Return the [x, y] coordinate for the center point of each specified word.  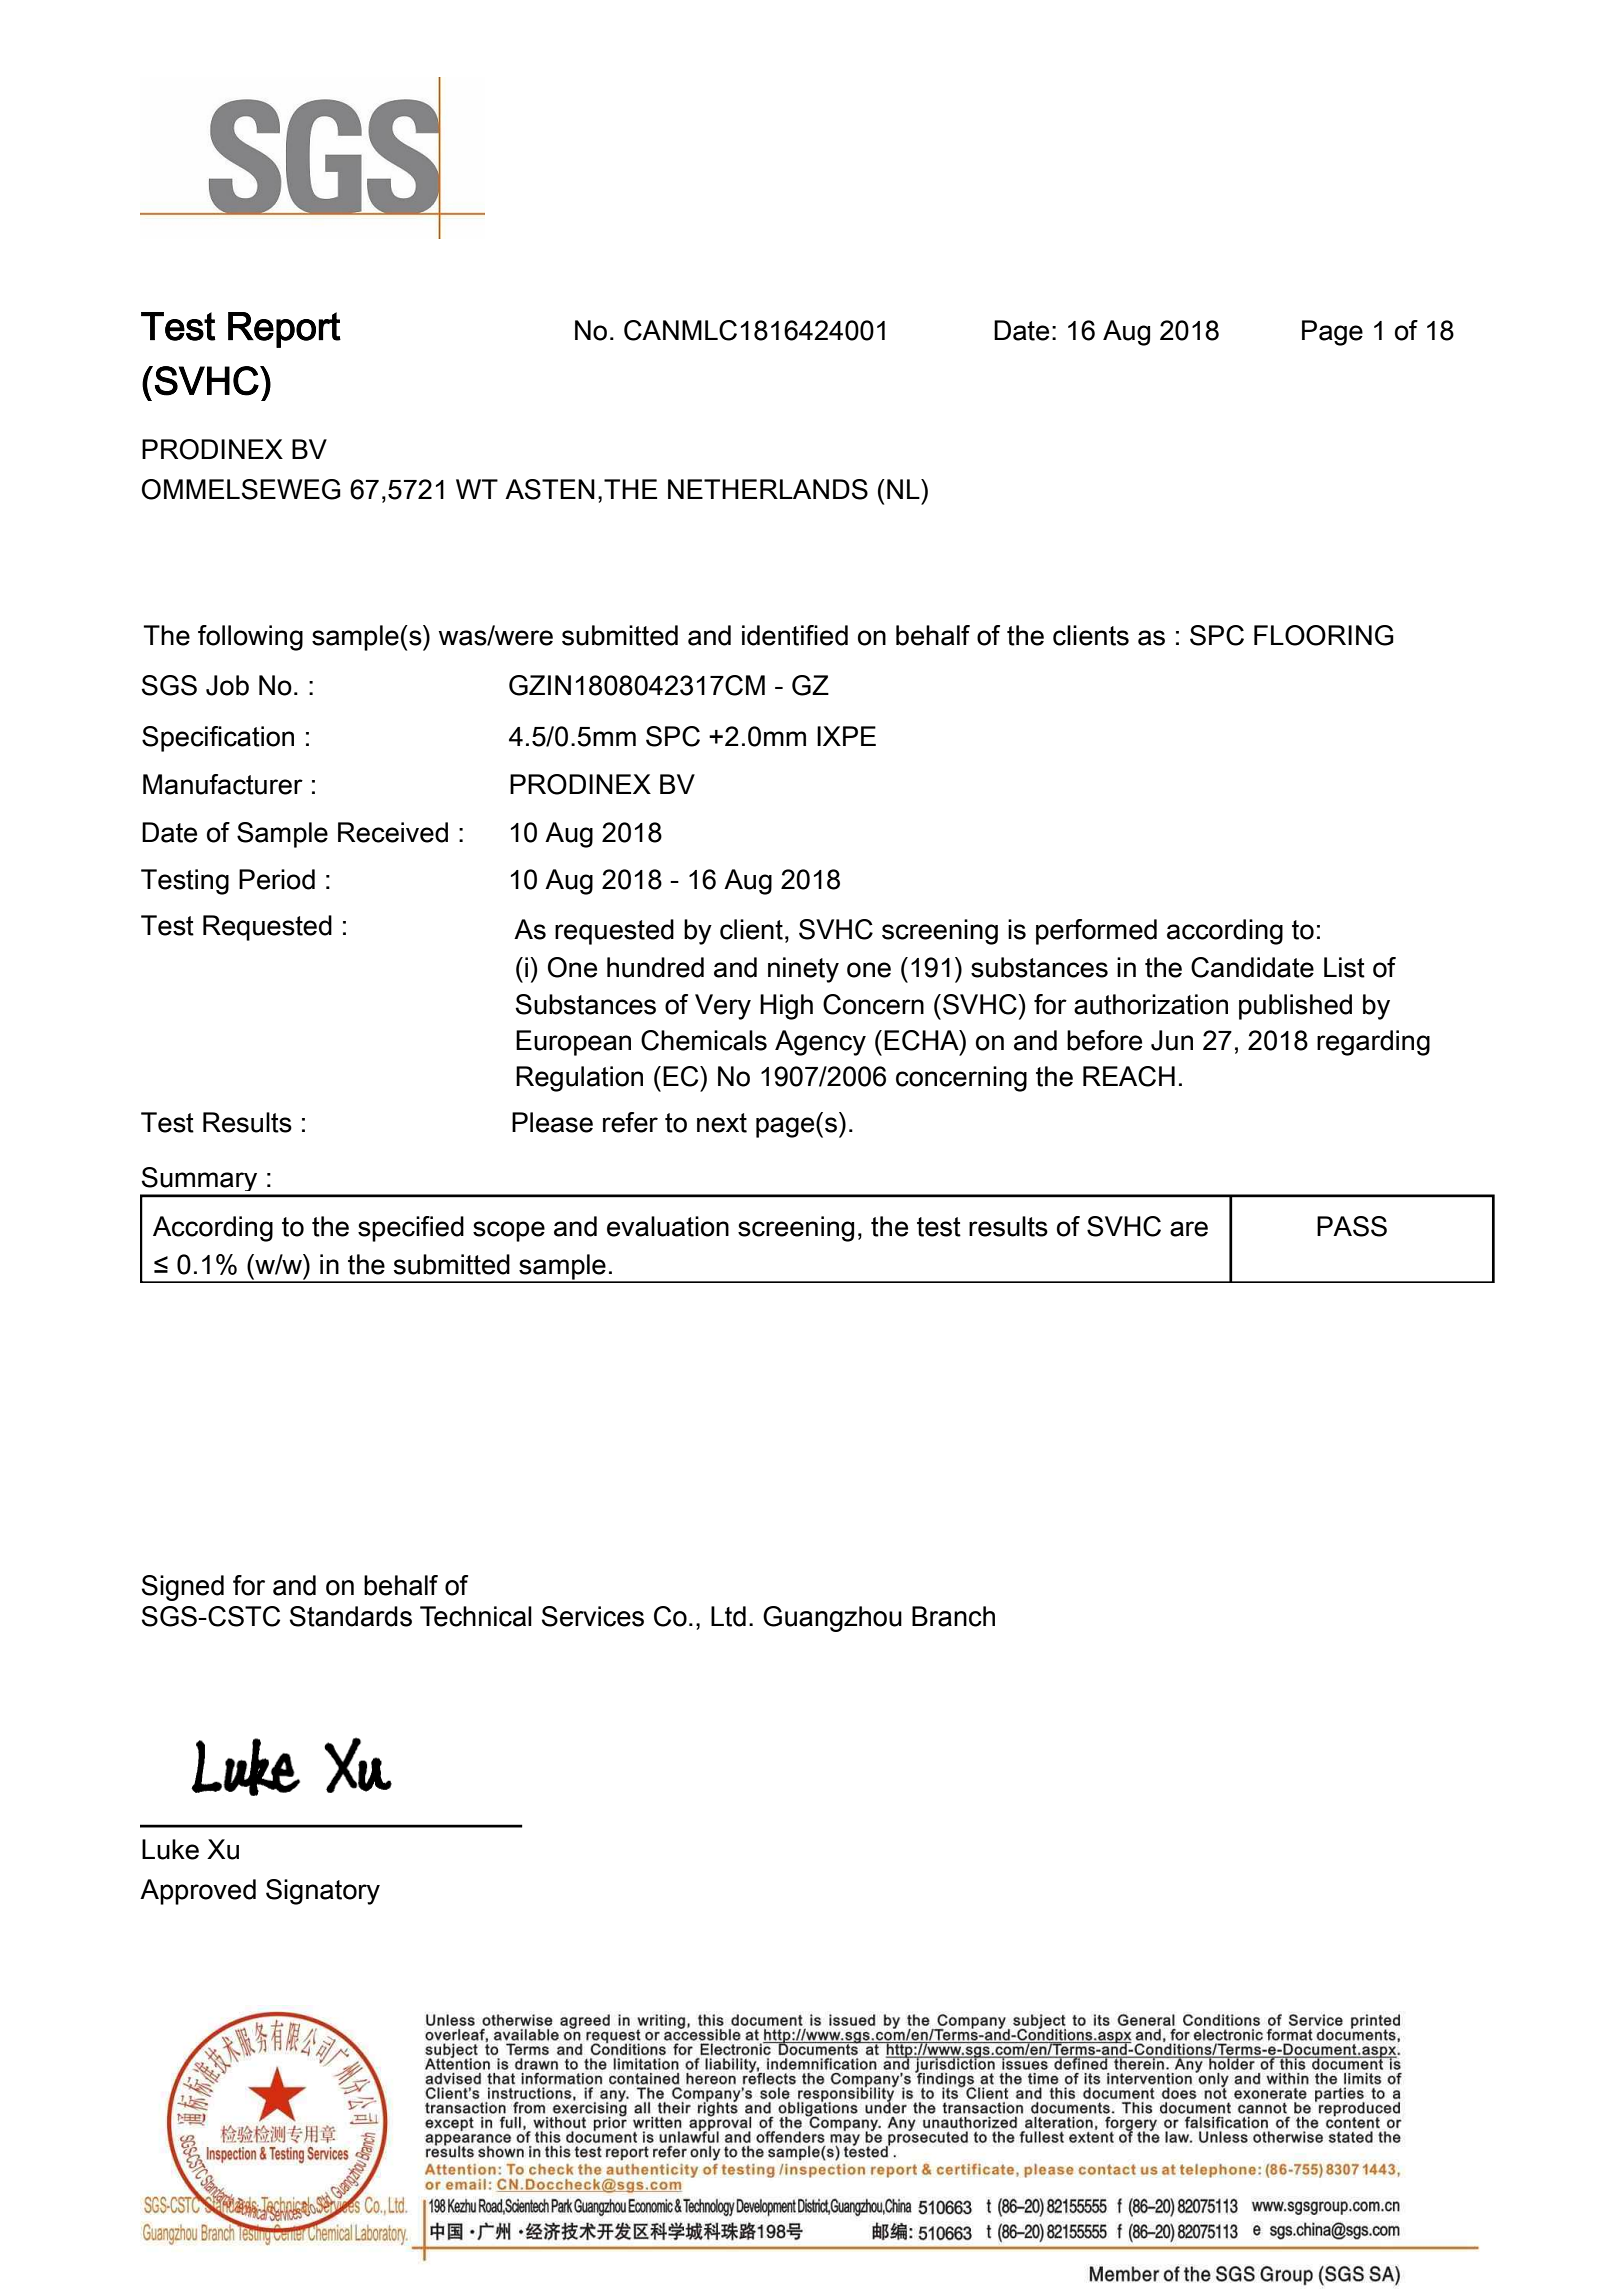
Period [277, 879]
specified [411, 1229]
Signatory [323, 1892]
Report [284, 330]
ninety [803, 970]
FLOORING [1324, 635]
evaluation [668, 1226]
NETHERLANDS [768, 489]
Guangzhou [832, 1619]
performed [1096, 932]
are [1189, 1229]
